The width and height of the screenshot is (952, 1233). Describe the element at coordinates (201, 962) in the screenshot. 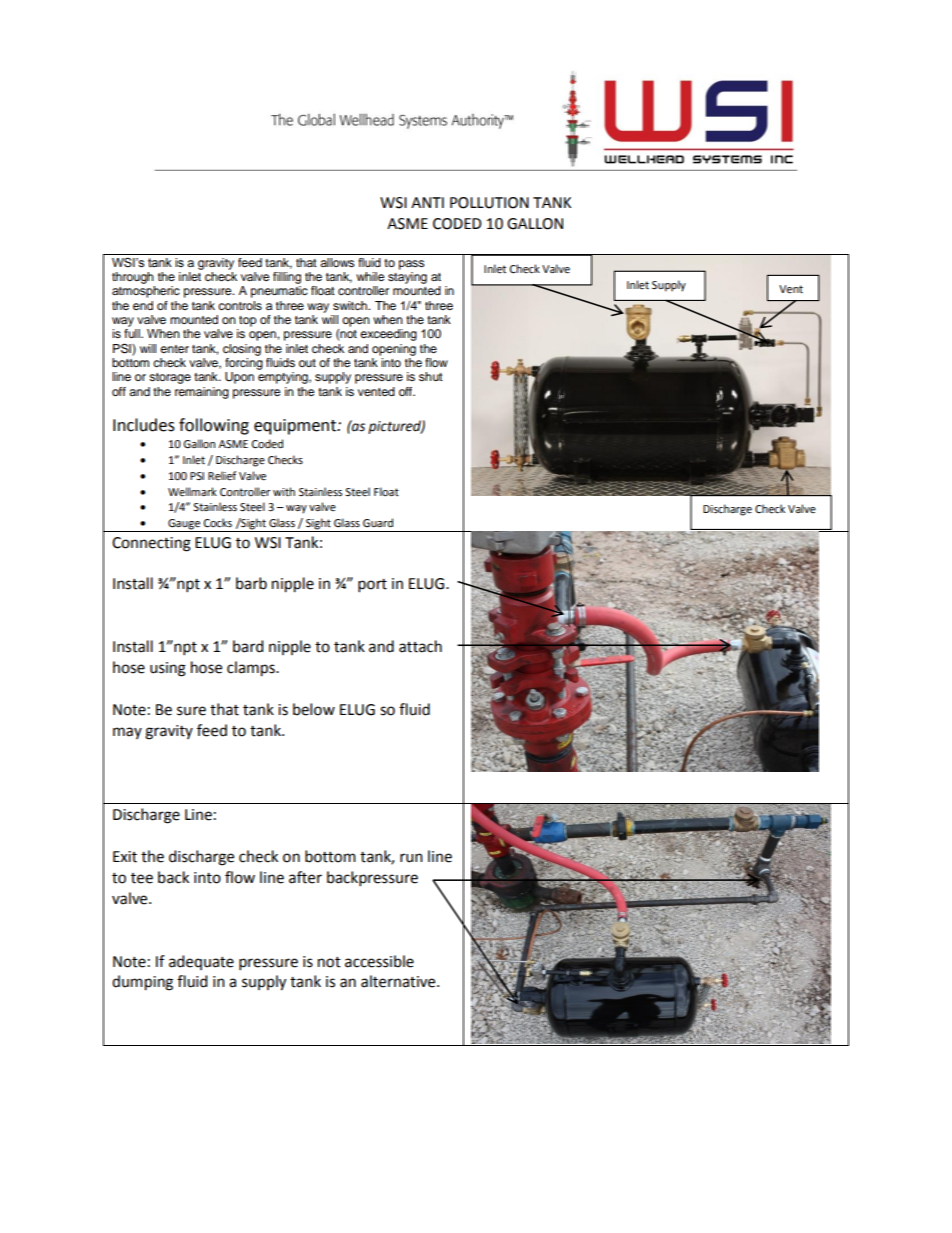

I see `adequate` at that location.
